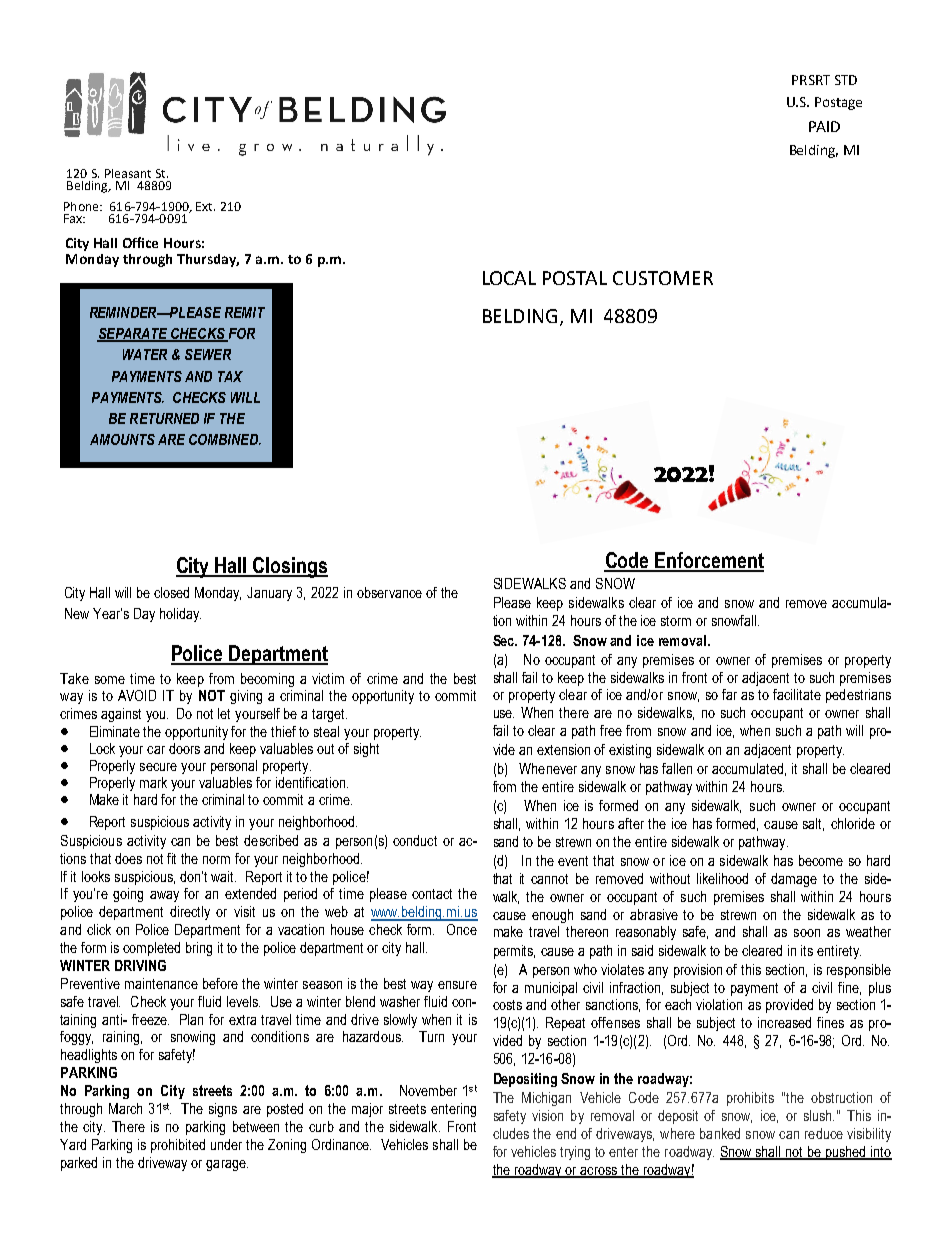 The height and width of the image is (1233, 952). Describe the element at coordinates (797, 694) in the image. I see `facilitate` at that location.
